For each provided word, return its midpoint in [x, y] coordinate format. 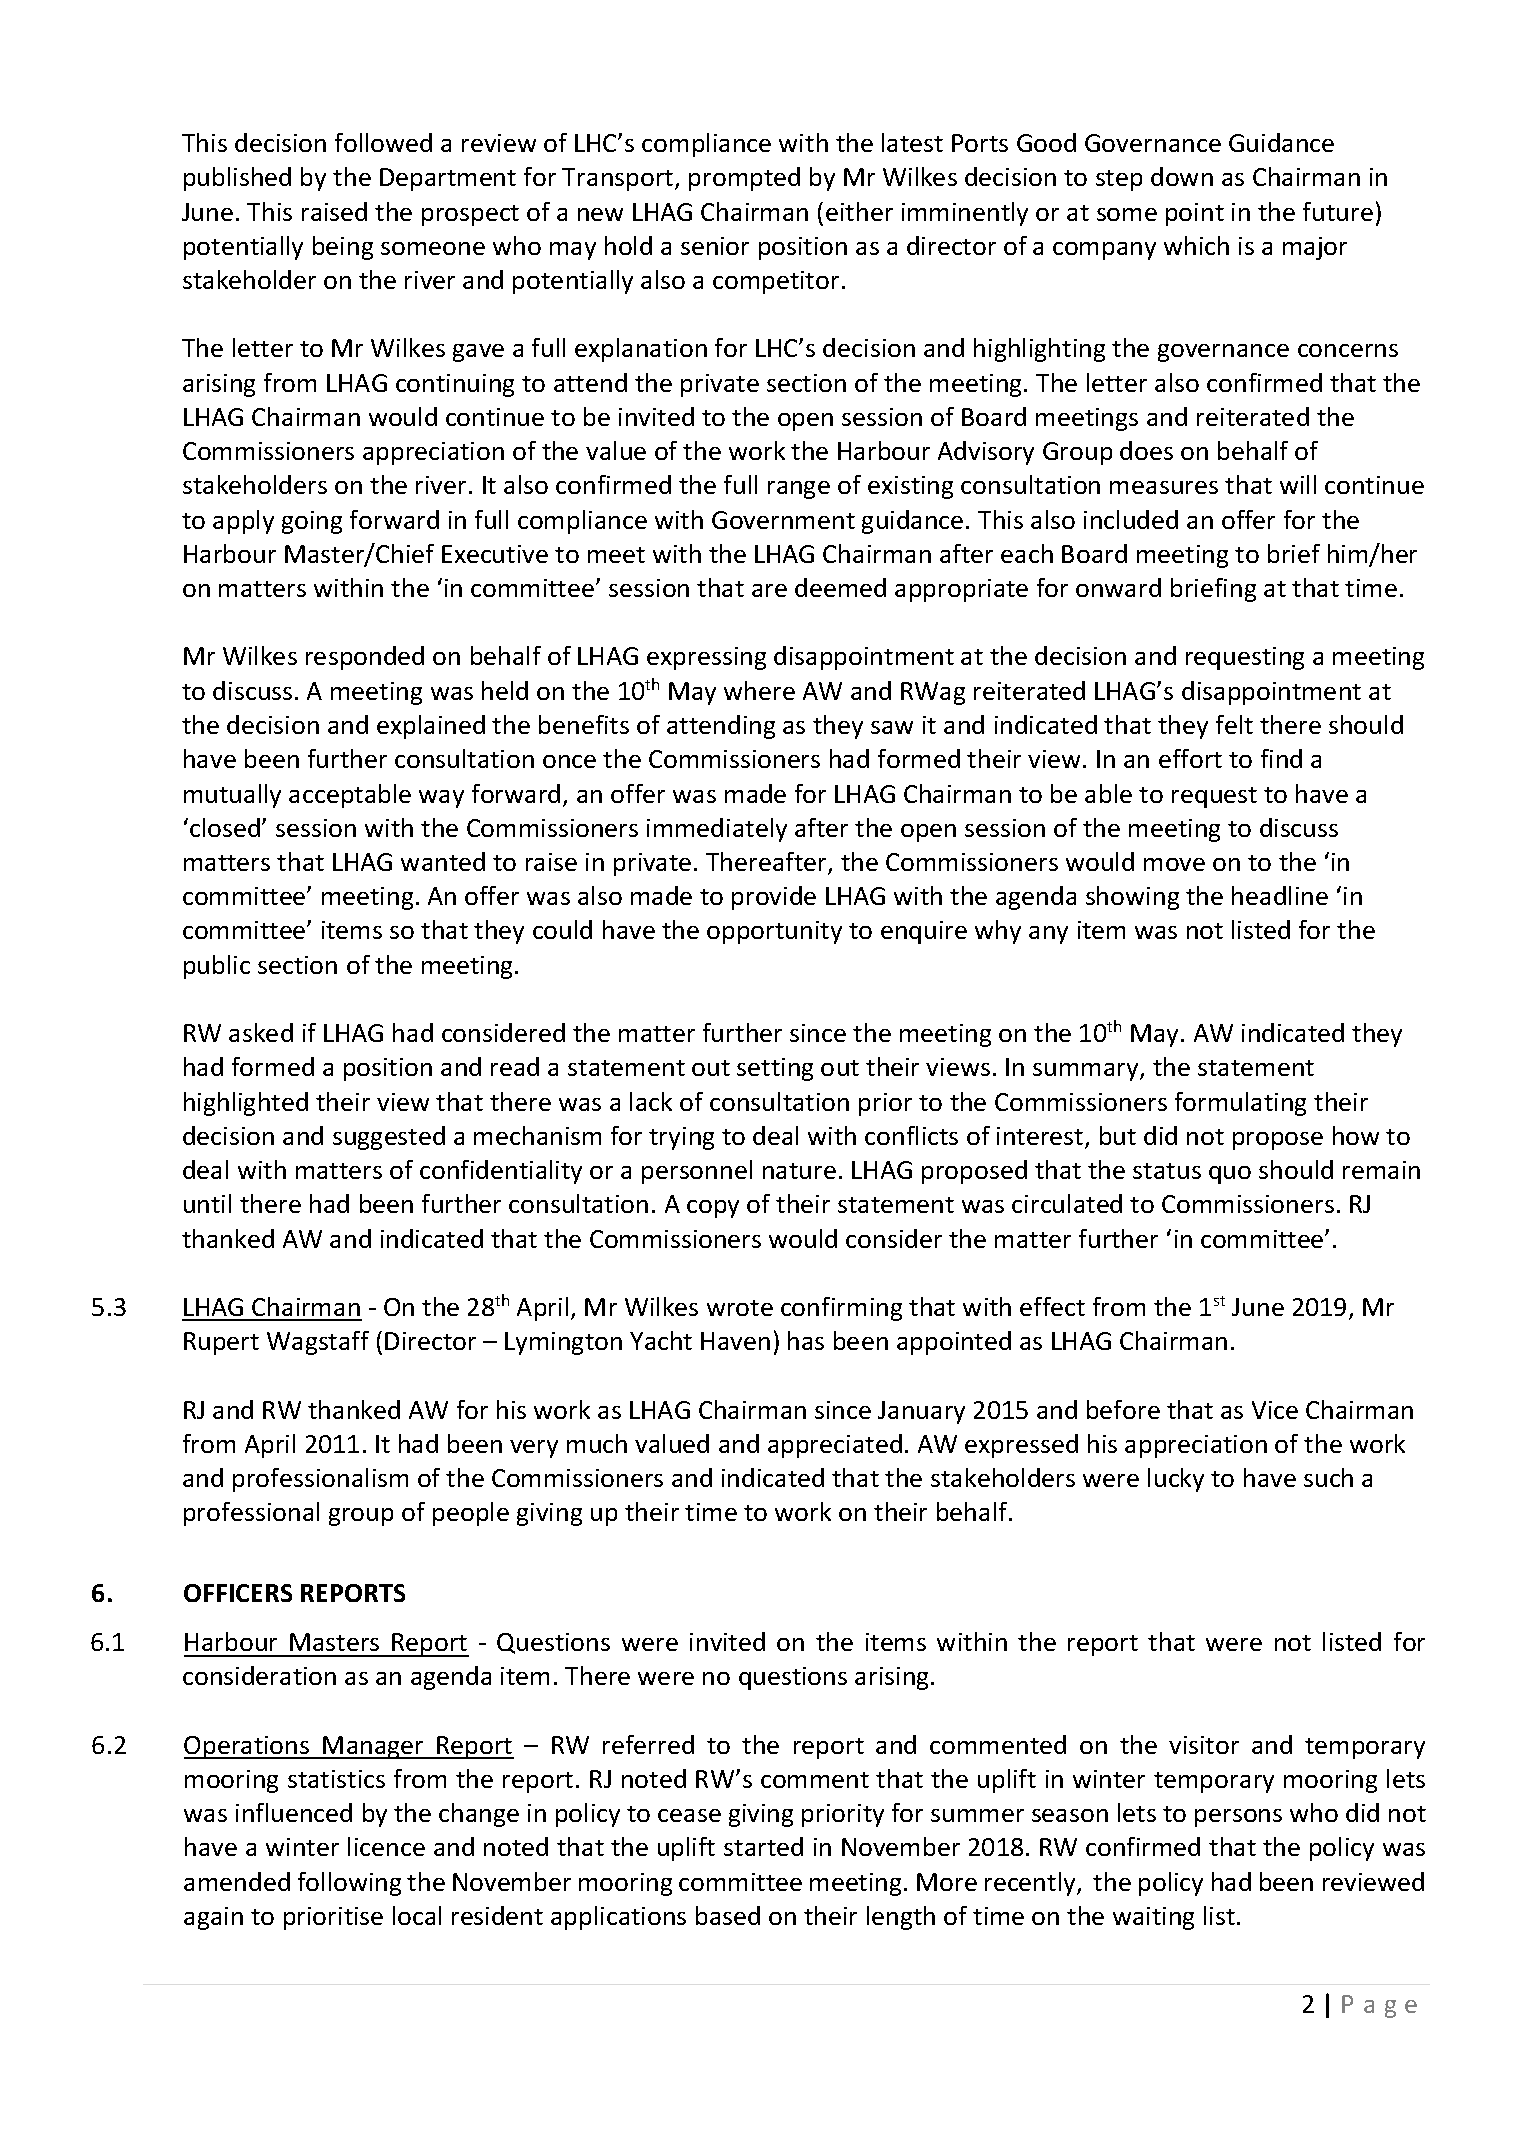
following [349, 1884]
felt [1234, 724]
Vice [1275, 1410]
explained [431, 727]
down [1182, 176]
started [763, 1846]
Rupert [221, 1343]
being [343, 248]
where [759, 690]
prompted [744, 179]
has [806, 1340]
